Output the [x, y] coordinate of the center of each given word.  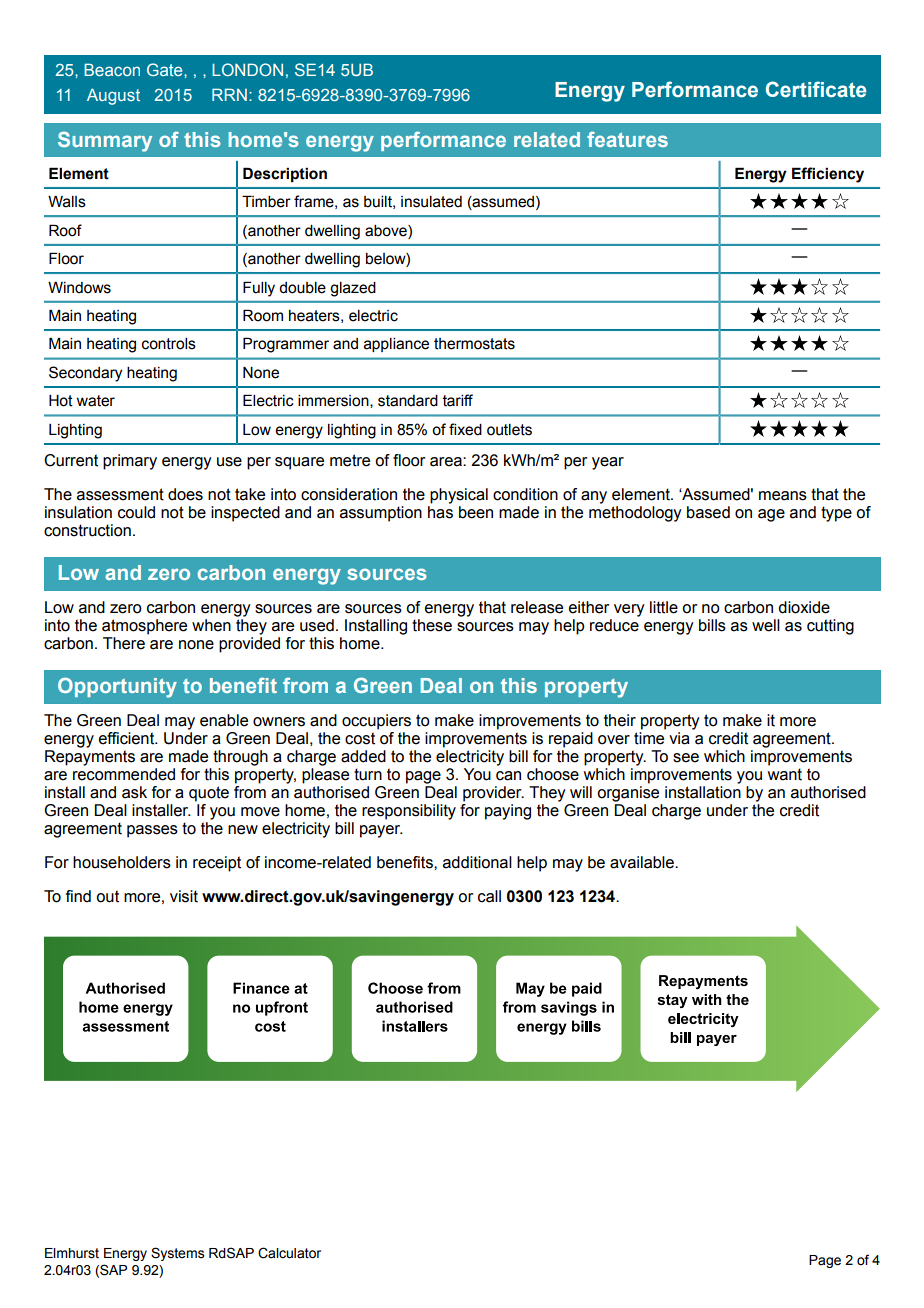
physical [459, 496]
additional [477, 862]
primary [130, 462]
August [113, 97]
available [643, 862]
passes [152, 831]
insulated [431, 202]
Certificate [816, 89]
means [783, 496]
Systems [177, 1254]
